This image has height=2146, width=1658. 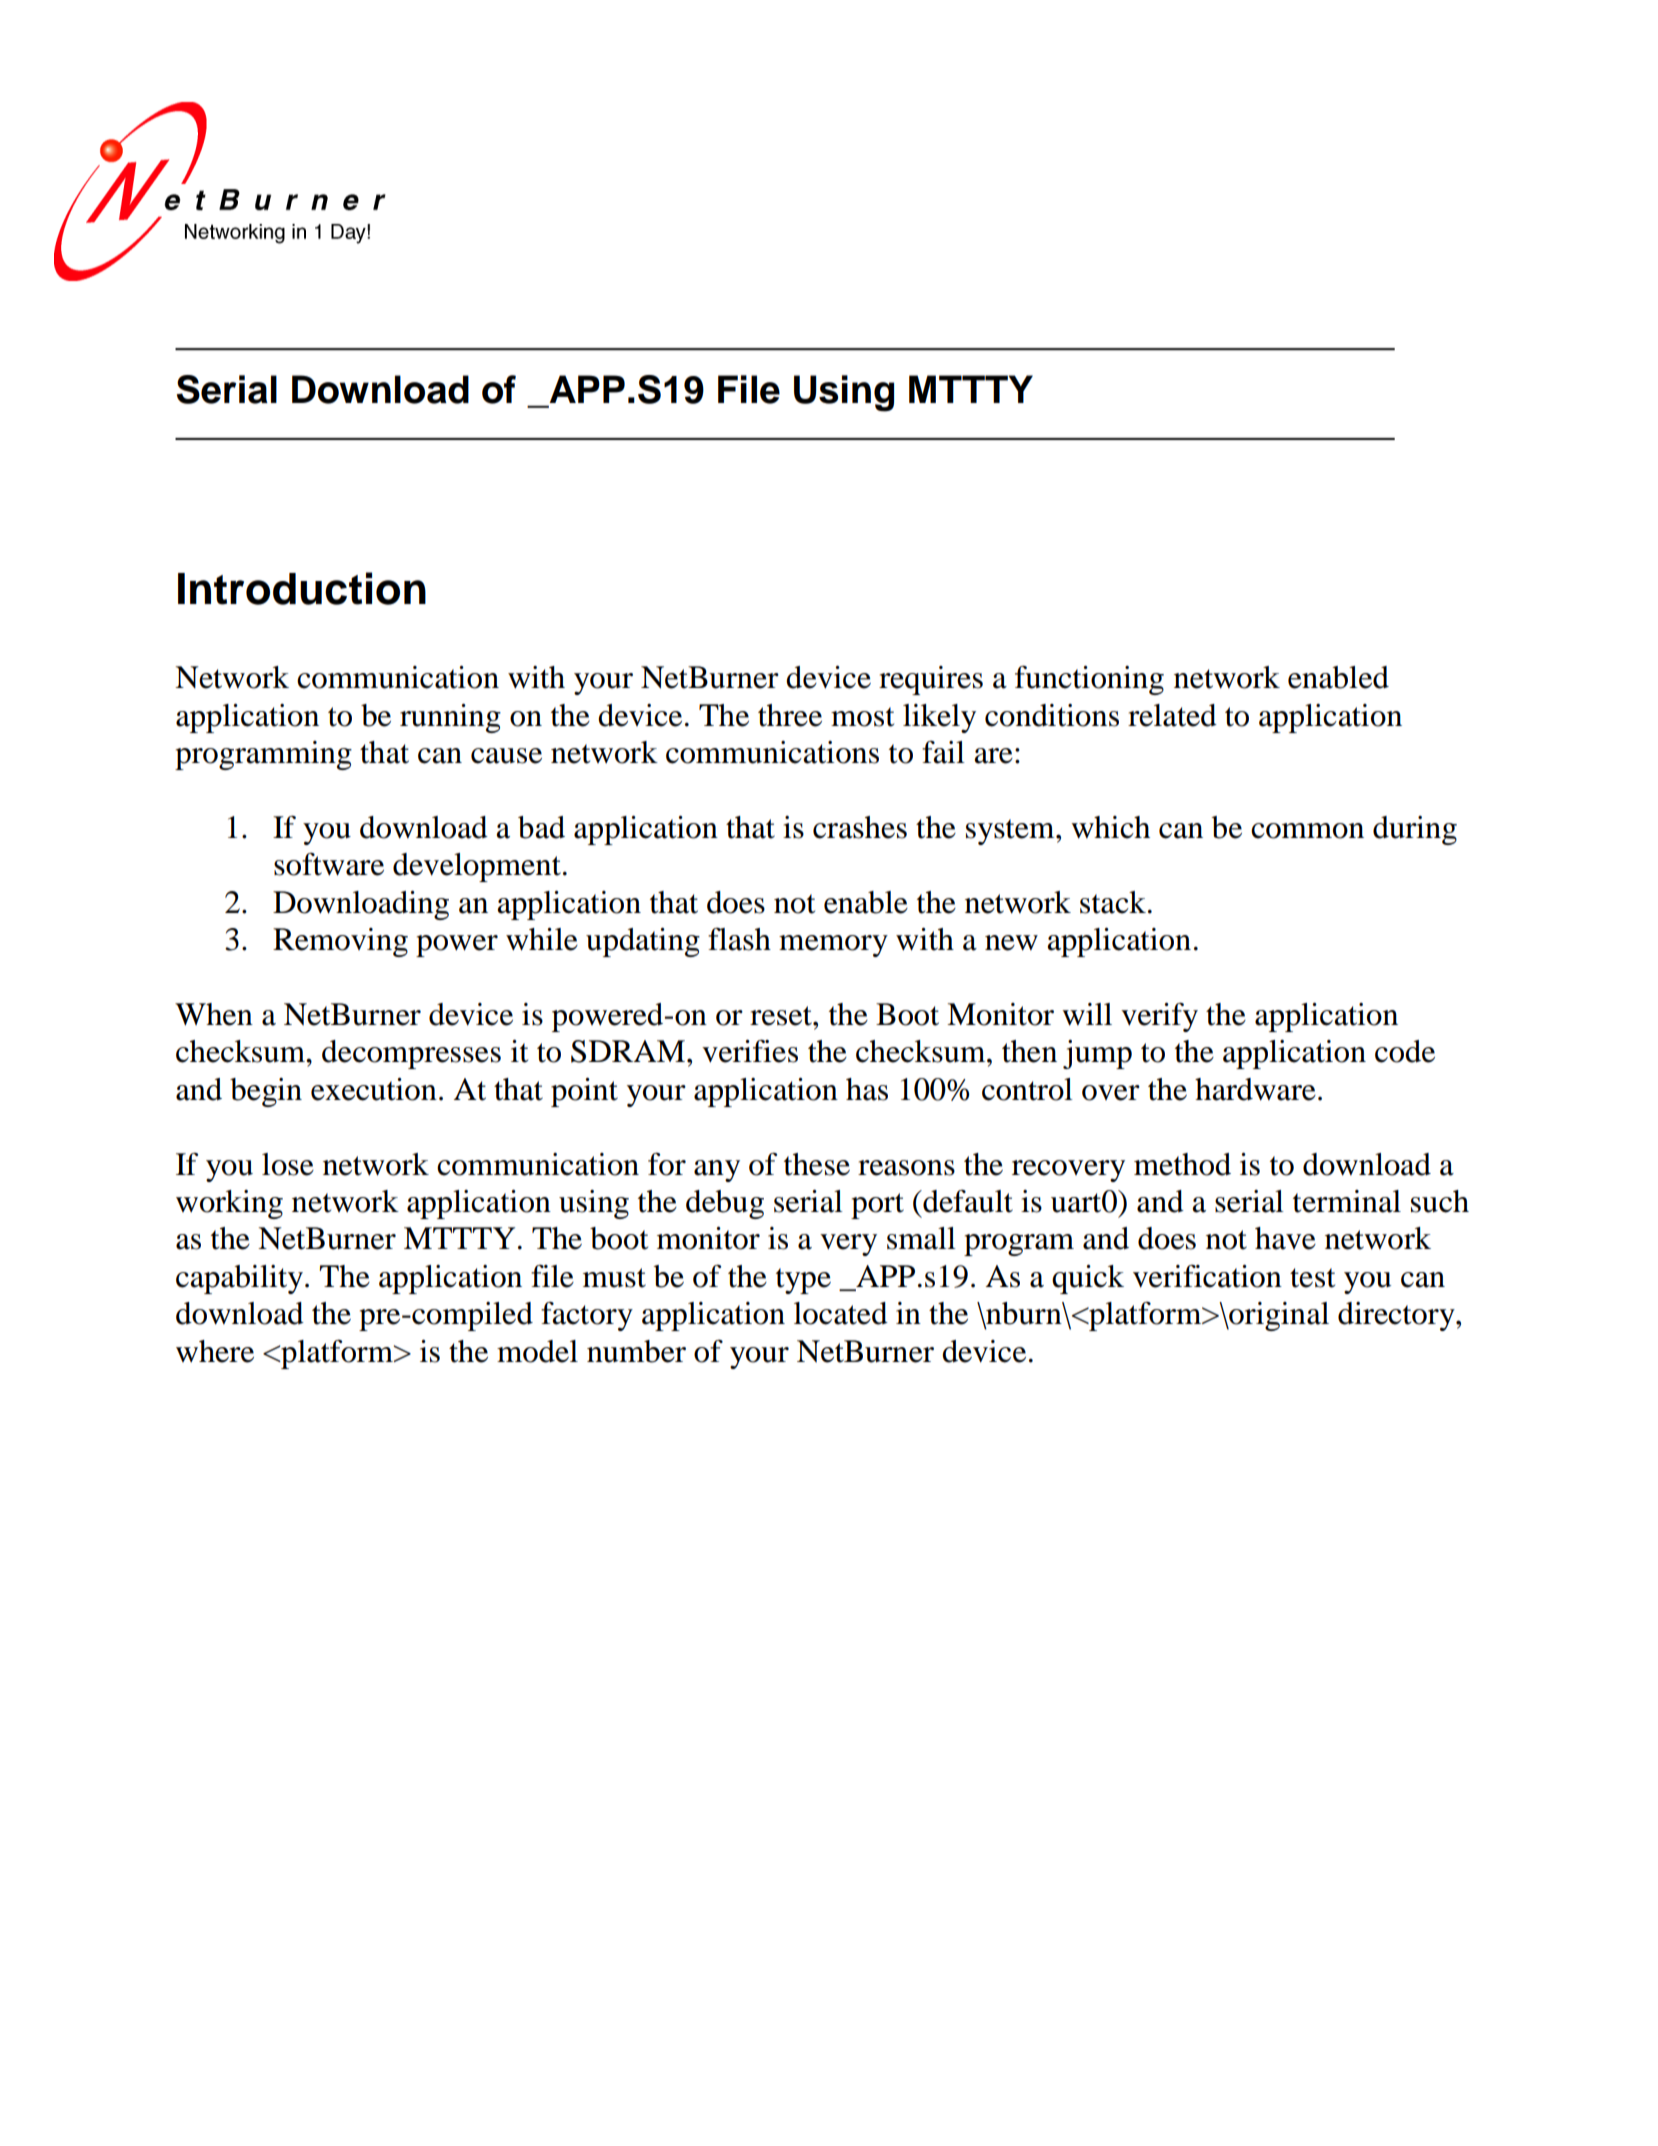 I want to click on cause, so click(x=506, y=756).
